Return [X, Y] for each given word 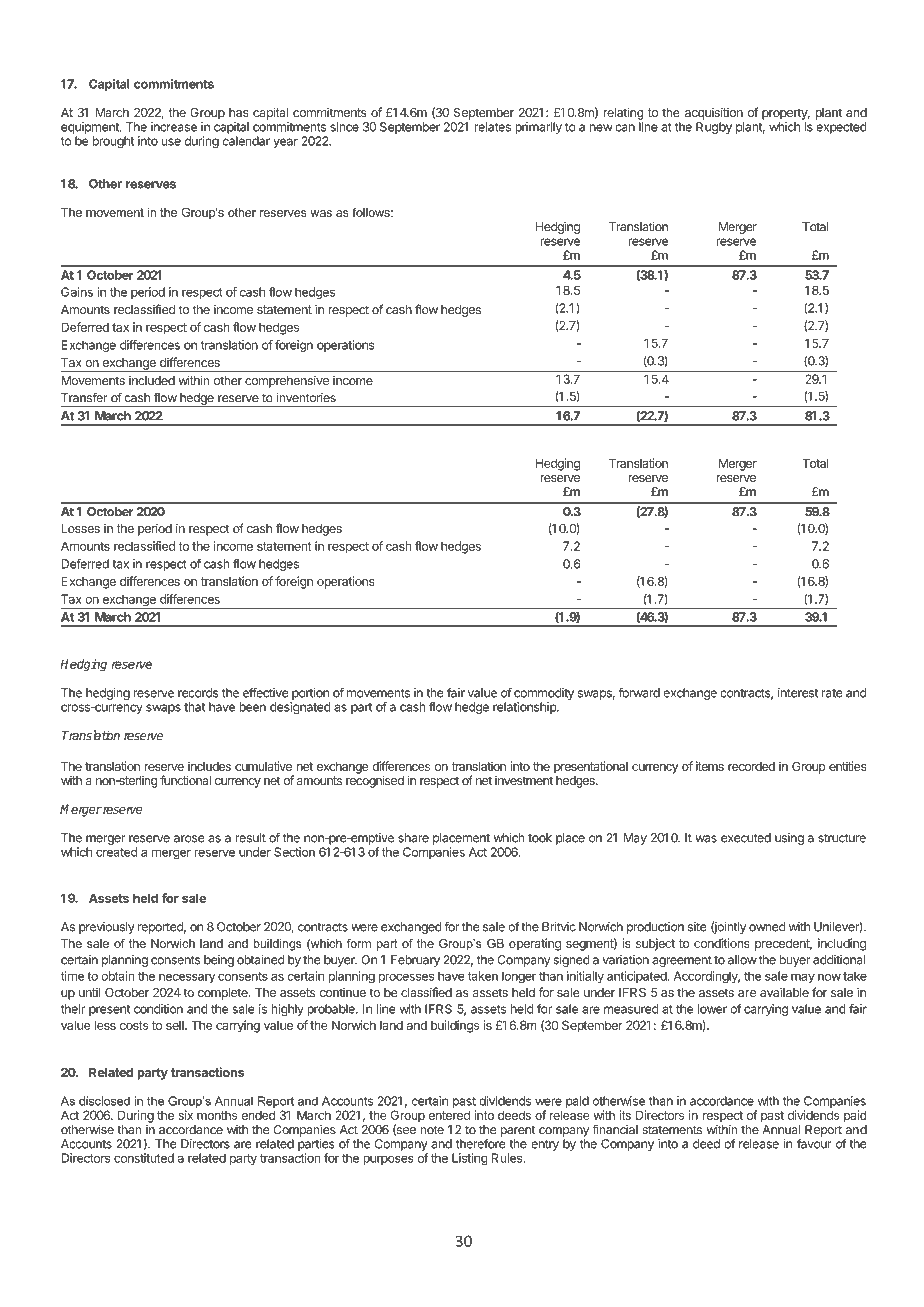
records [198, 693]
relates [493, 127]
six [185, 1115]
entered [449, 1115]
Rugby [714, 128]
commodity [544, 694]
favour [814, 1144]
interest [798, 693]
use [171, 142]
